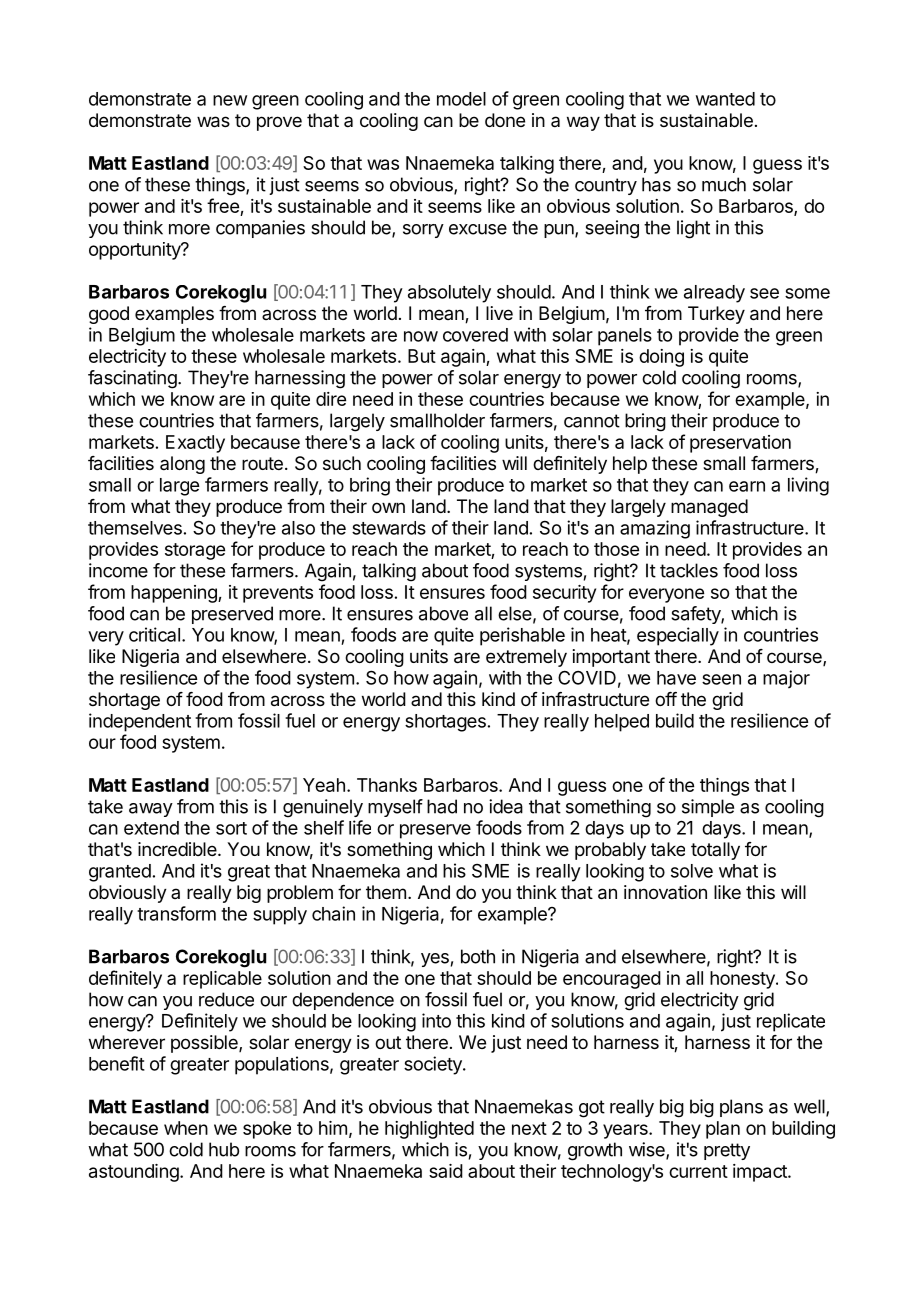 This page has width=924, height=1308. What do you see at coordinates (230, 100) in the page?
I see `new` at bounding box center [230, 100].
